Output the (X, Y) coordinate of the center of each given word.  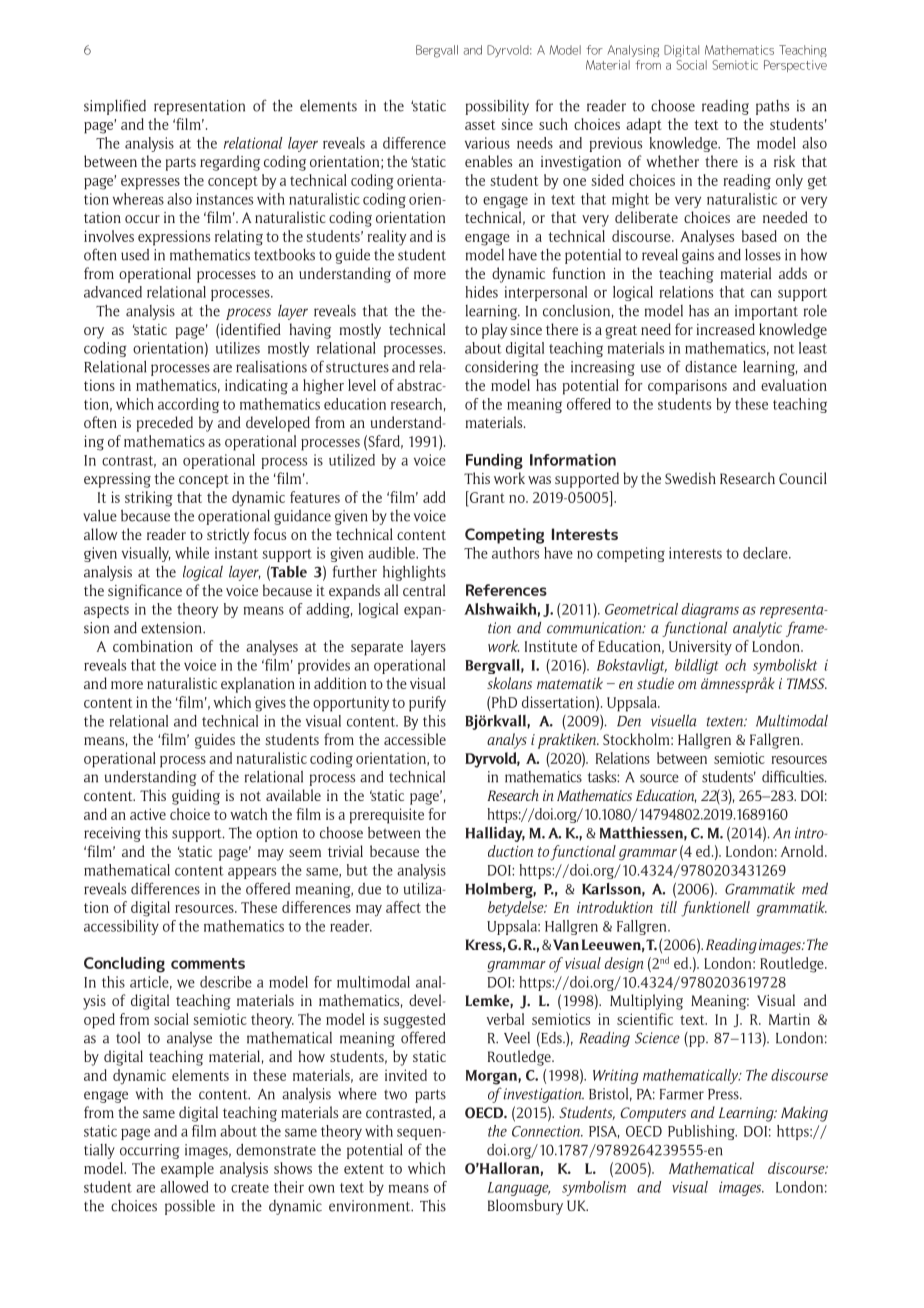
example (187, 1170)
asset (480, 125)
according (188, 405)
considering (502, 368)
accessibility (121, 927)
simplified (115, 107)
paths (772, 107)
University (700, 647)
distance (711, 366)
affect (403, 907)
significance (145, 592)
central (424, 590)
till (669, 907)
